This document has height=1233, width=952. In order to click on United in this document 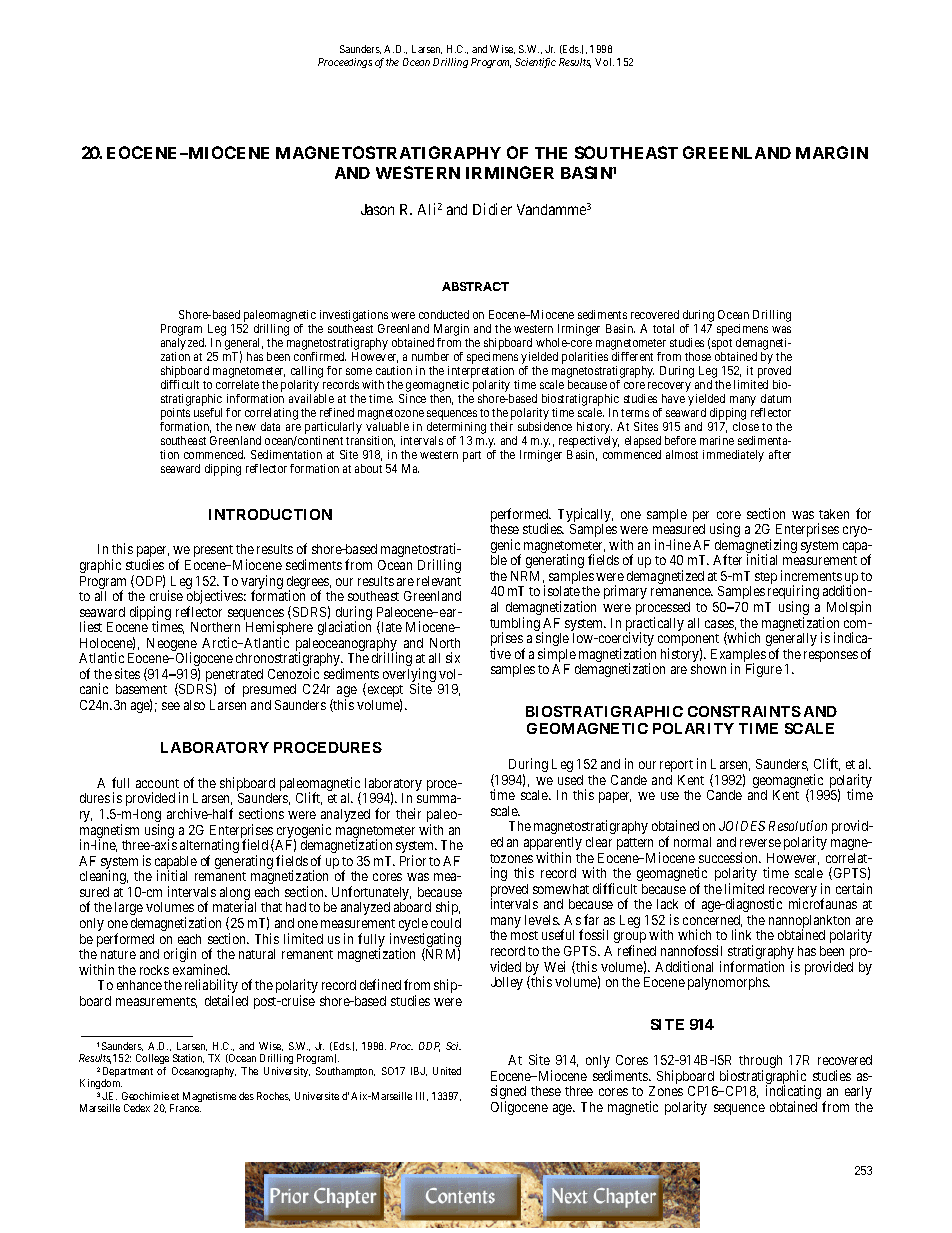, I will do `click(447, 1071)`.
